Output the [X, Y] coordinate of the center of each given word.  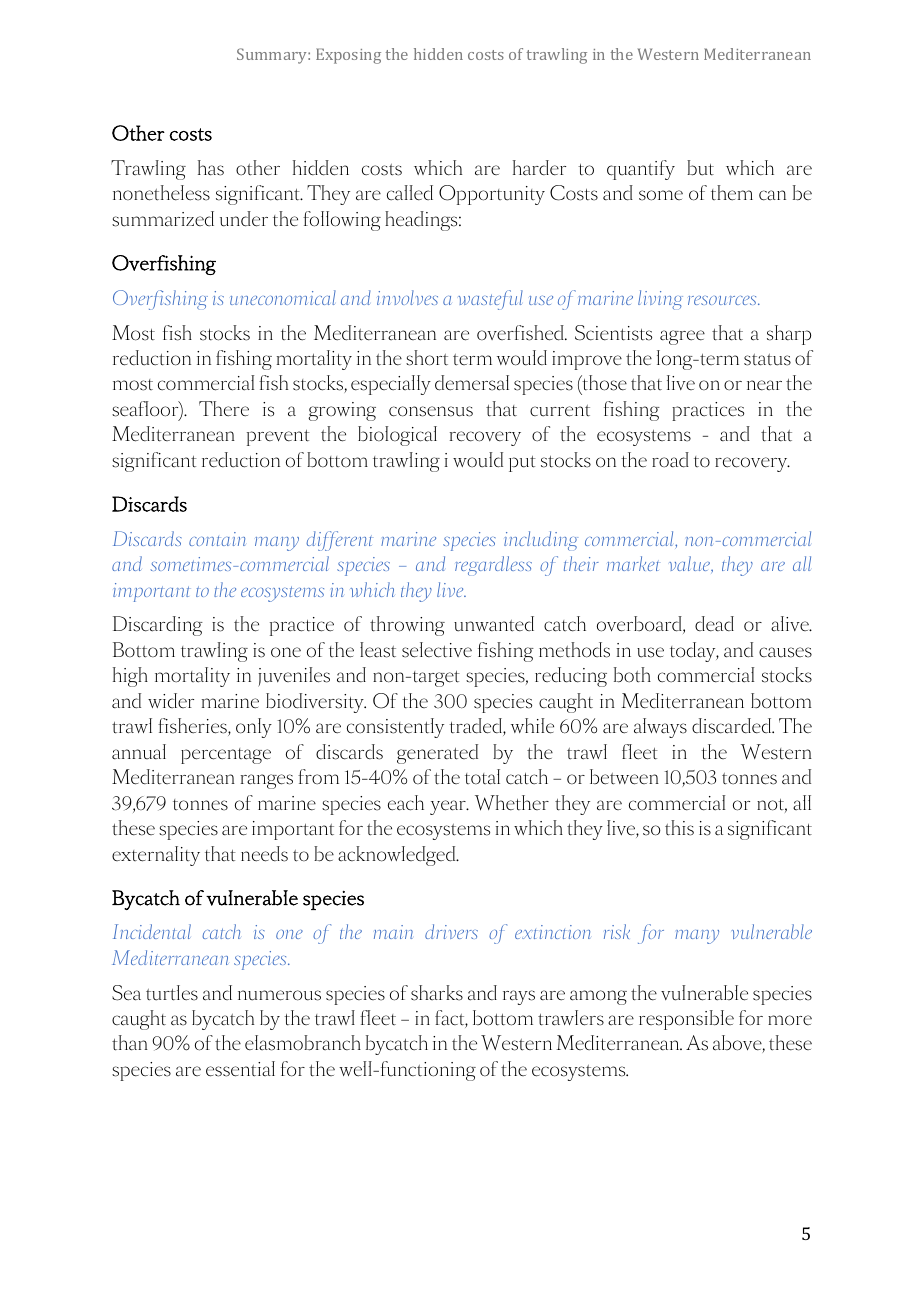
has [211, 168]
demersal [472, 383]
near [764, 385]
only [254, 728]
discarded [733, 726]
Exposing [348, 56]
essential [240, 1069]
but [700, 168]
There [224, 409]
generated [437, 754]
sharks [437, 993]
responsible [686, 1020]
